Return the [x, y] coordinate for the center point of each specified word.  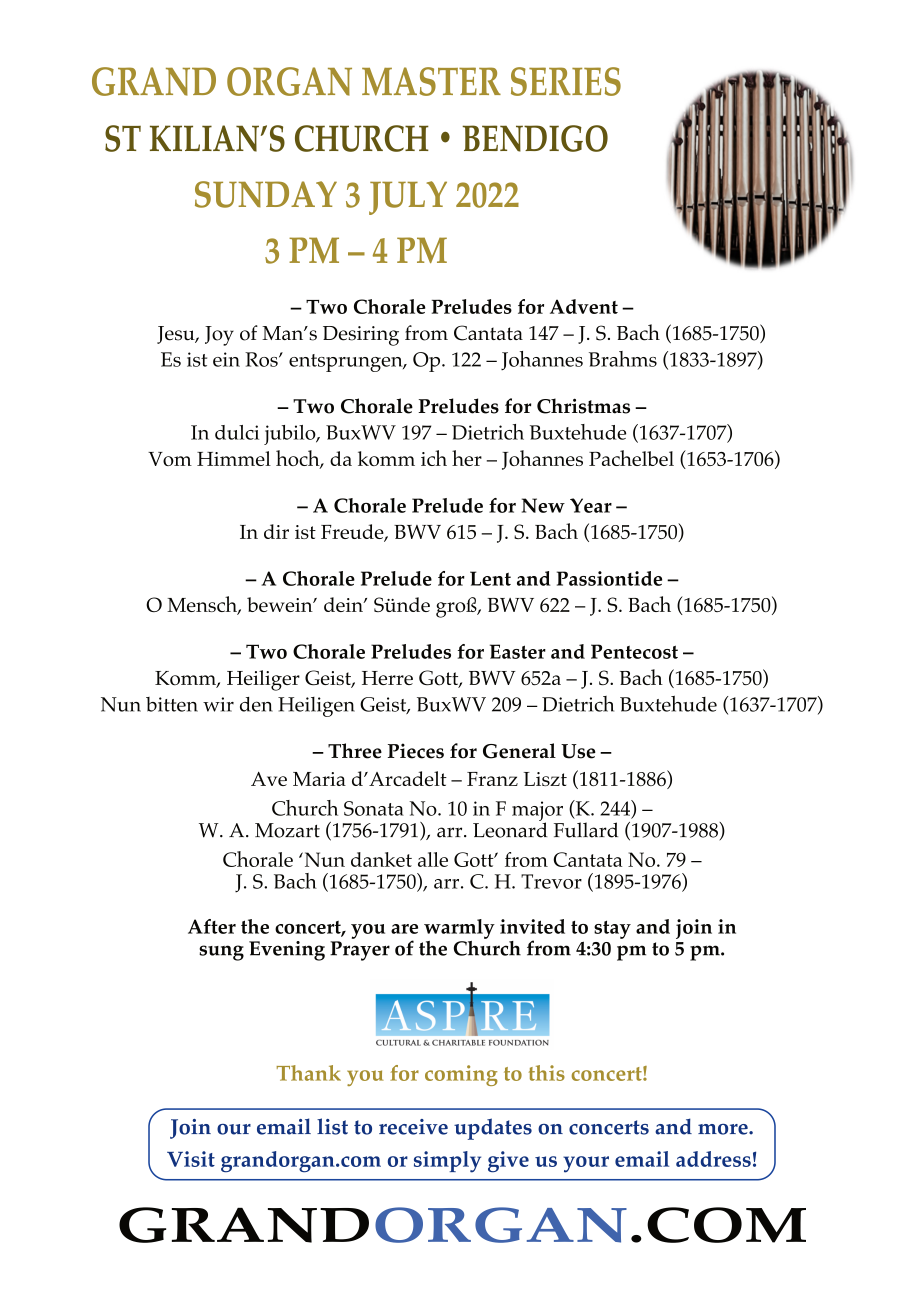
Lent [490, 578]
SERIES [566, 81]
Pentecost [634, 651]
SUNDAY [266, 194]
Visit [191, 1159]
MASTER [431, 81]
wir [218, 704]
